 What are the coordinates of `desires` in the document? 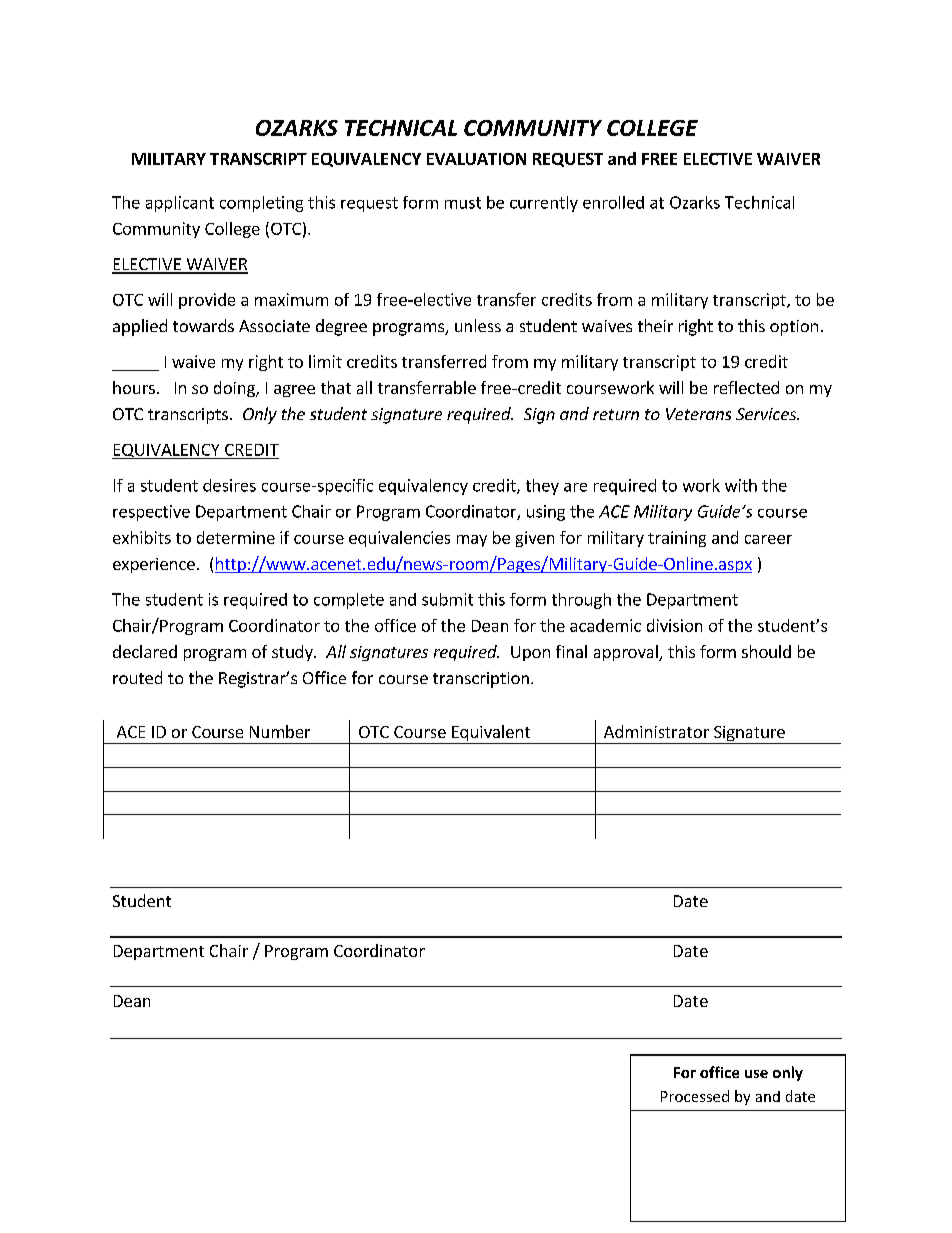 It's located at (229, 485).
